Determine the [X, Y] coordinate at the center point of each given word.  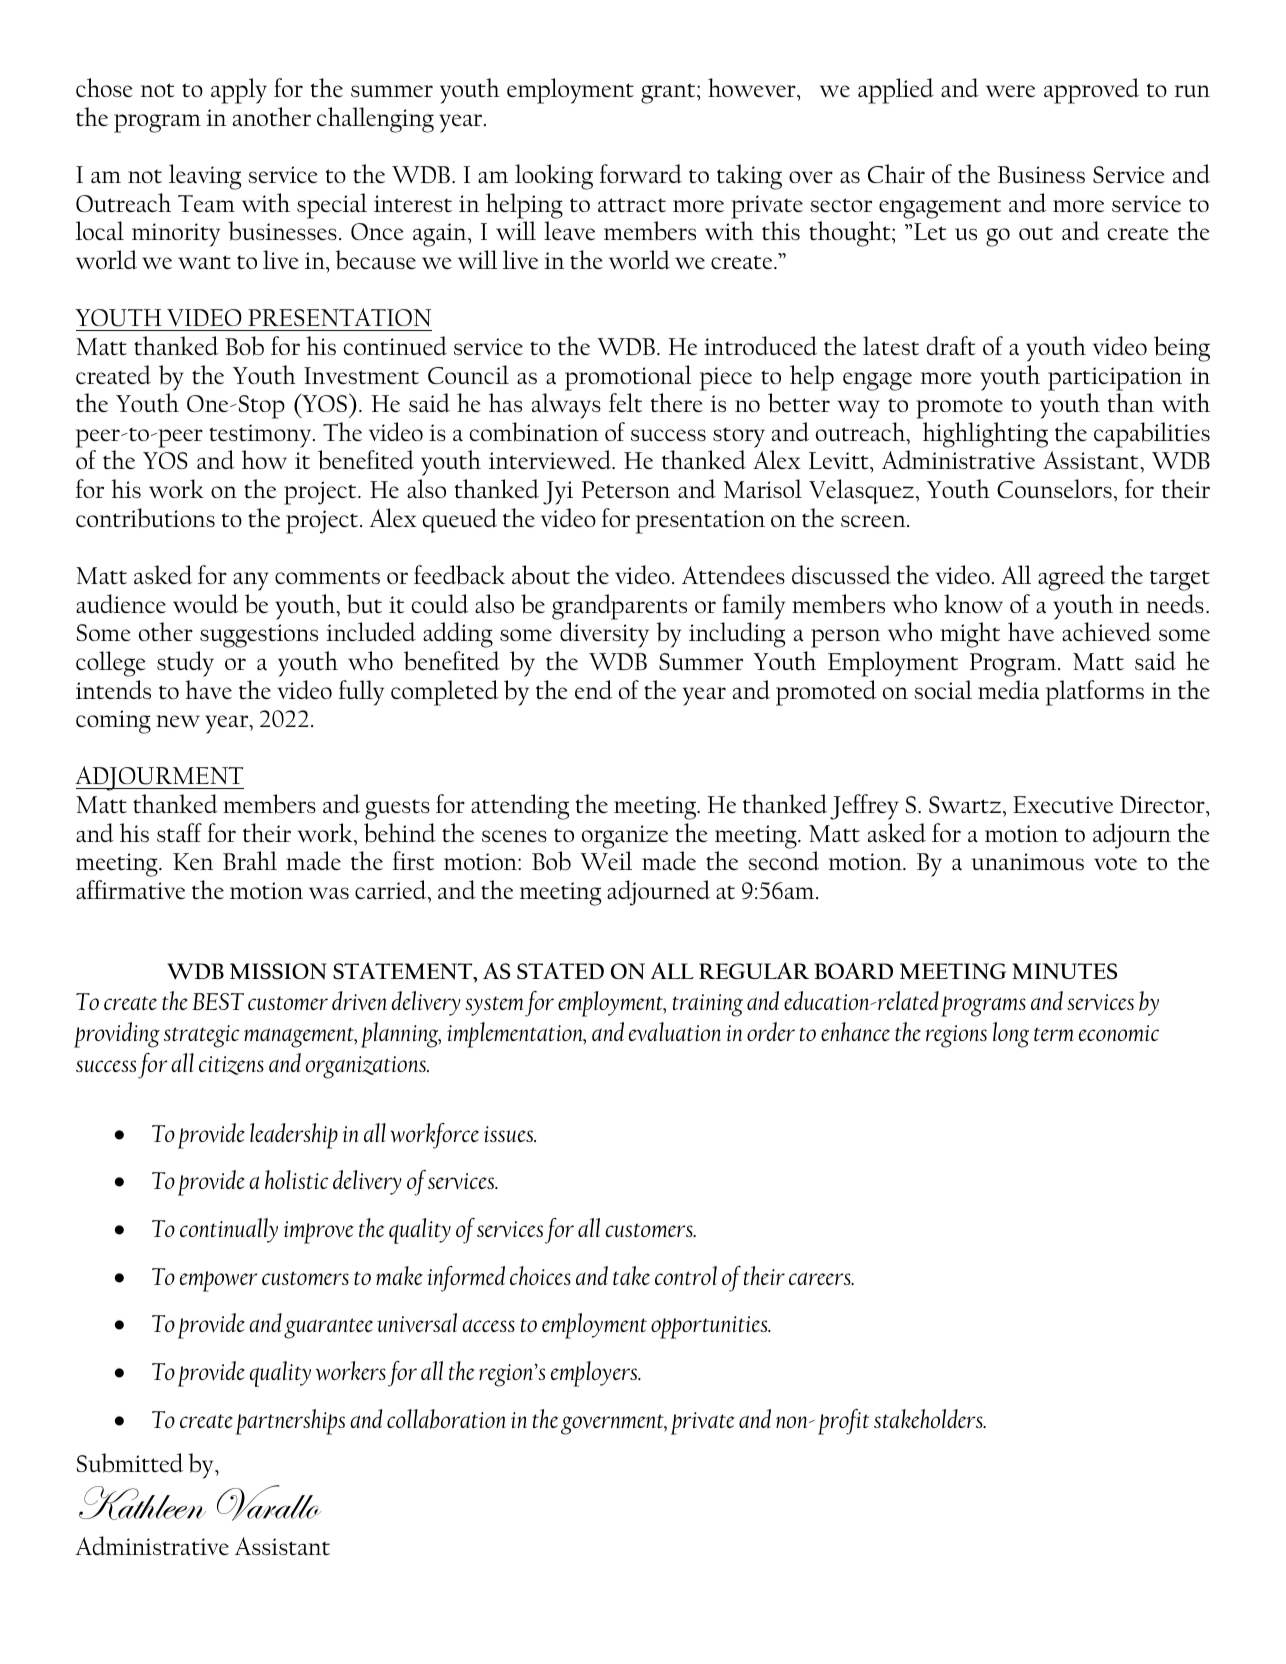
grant [669, 93]
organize [625, 837]
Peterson [626, 489]
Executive [1063, 804]
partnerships [290, 1422]
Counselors [1054, 489]
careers [821, 1278]
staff [179, 833]
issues [509, 1134]
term [1054, 1034]
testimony [261, 436]
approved [1091, 91]
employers [595, 1374]
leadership [294, 1136]
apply [239, 91]
